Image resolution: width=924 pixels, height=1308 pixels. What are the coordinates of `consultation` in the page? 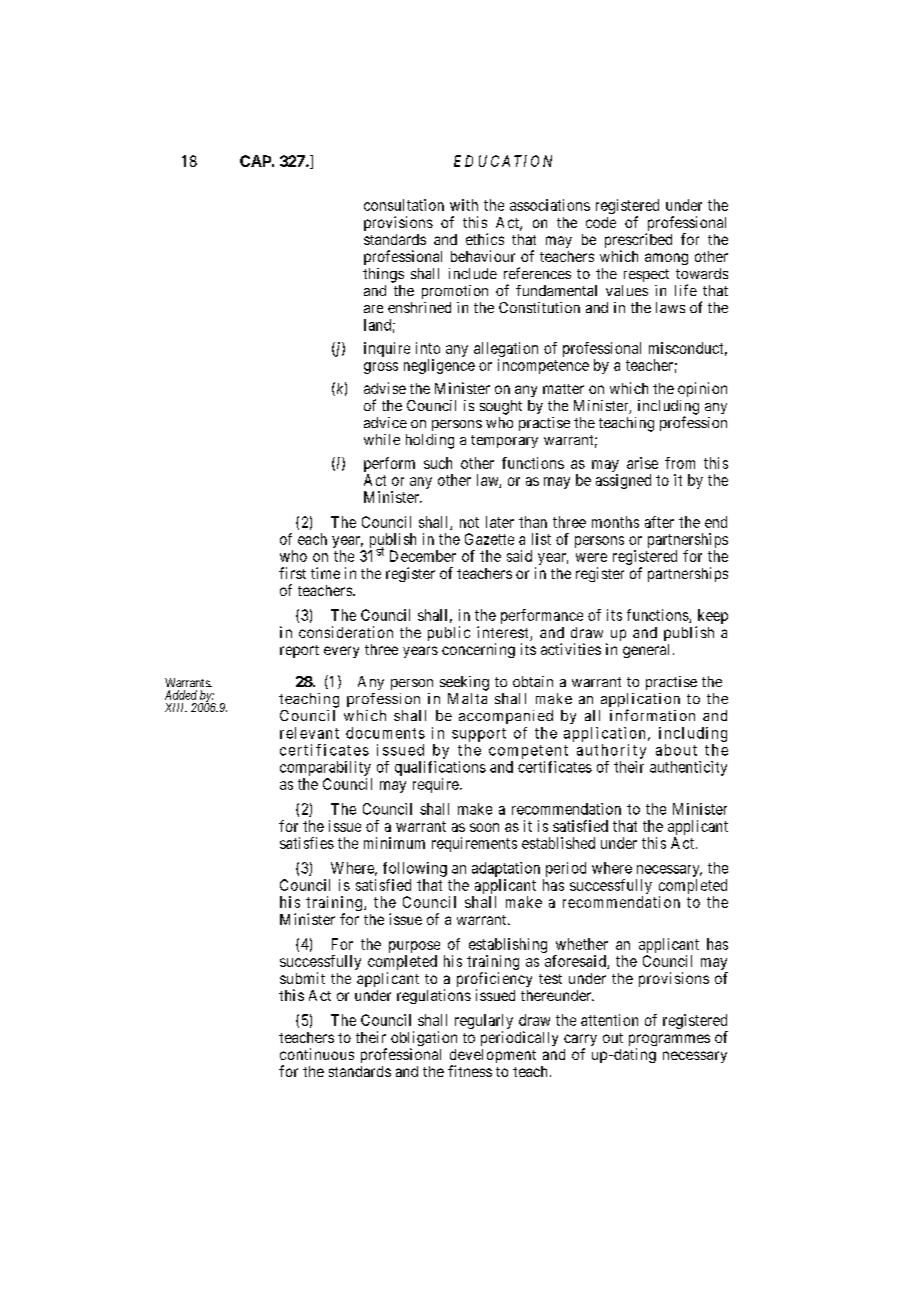 It's located at (404, 205).
